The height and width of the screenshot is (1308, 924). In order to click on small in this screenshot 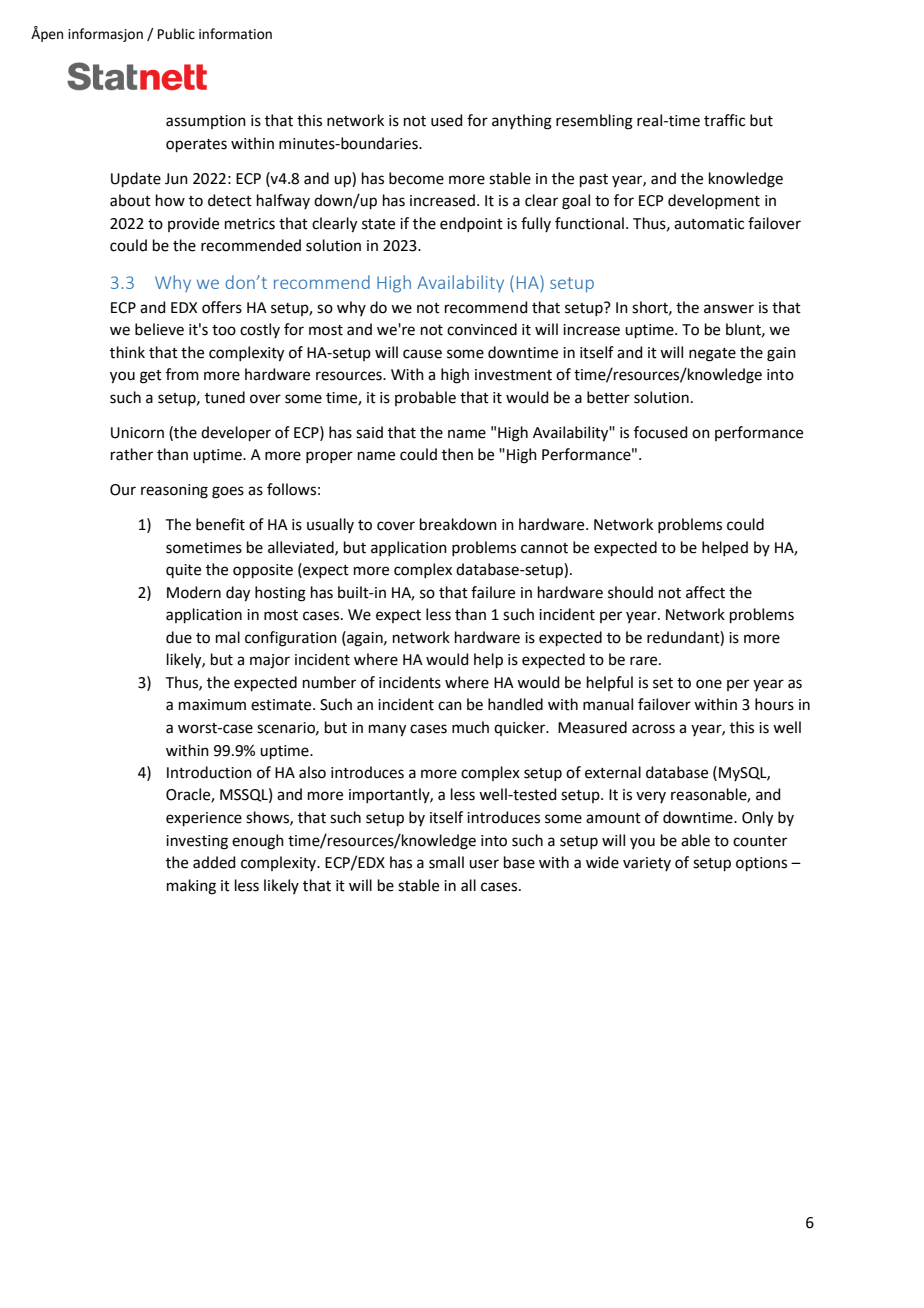, I will do `click(446, 862)`.
